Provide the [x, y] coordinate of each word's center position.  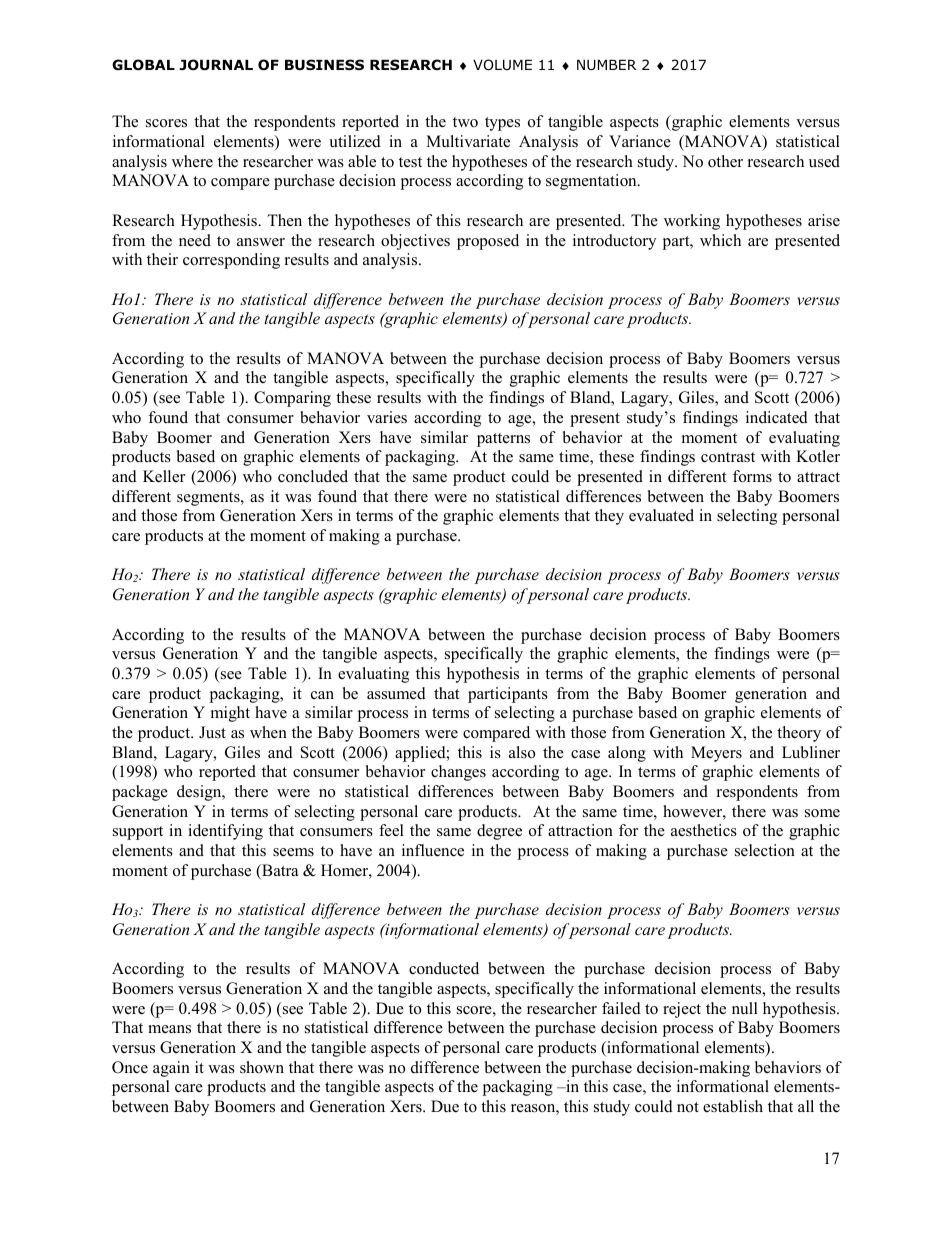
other [725, 161]
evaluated [661, 515]
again [171, 1069]
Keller [164, 476]
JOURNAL [216, 65]
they [609, 517]
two [465, 122]
